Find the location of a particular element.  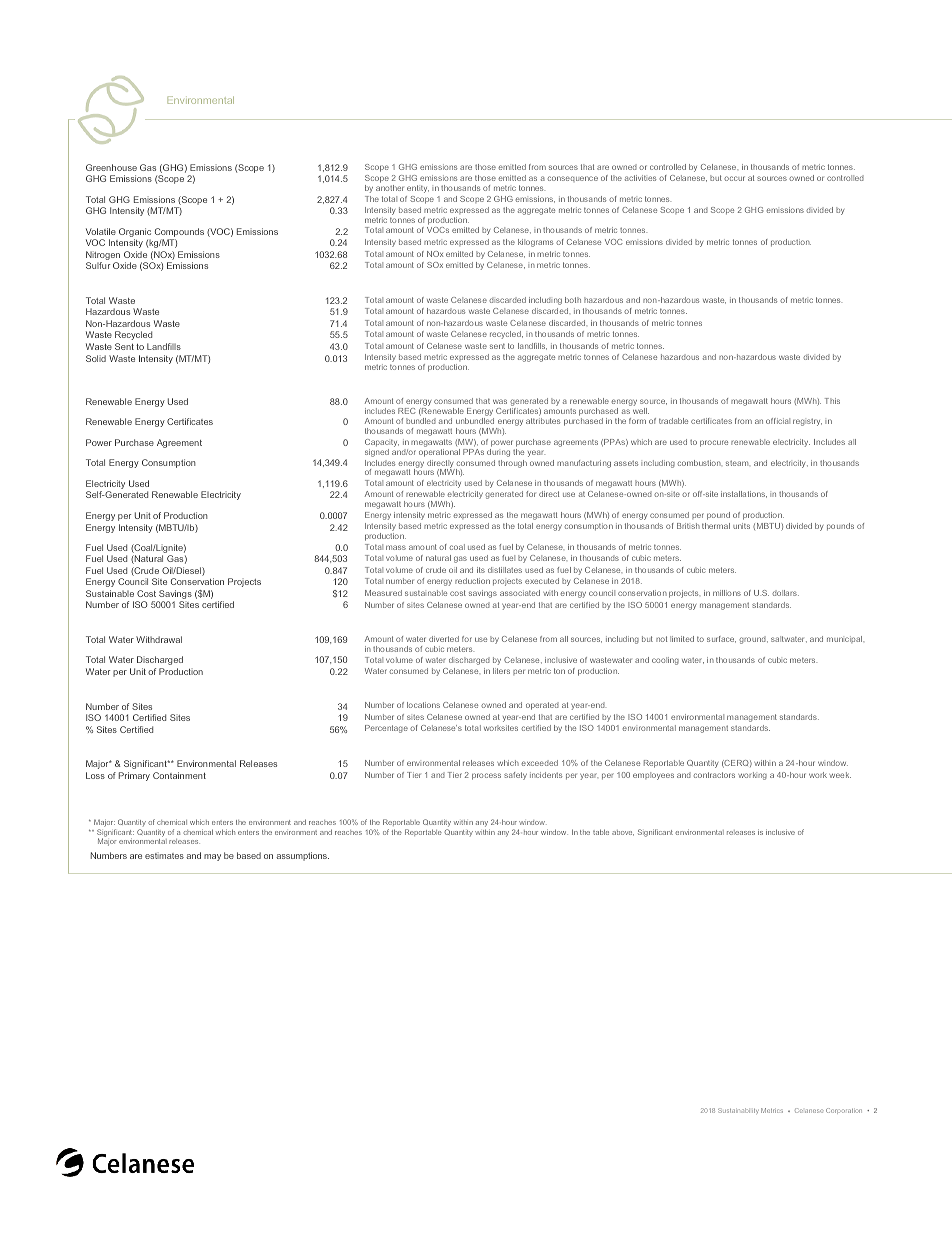

Organic is located at coordinates (135, 234).
